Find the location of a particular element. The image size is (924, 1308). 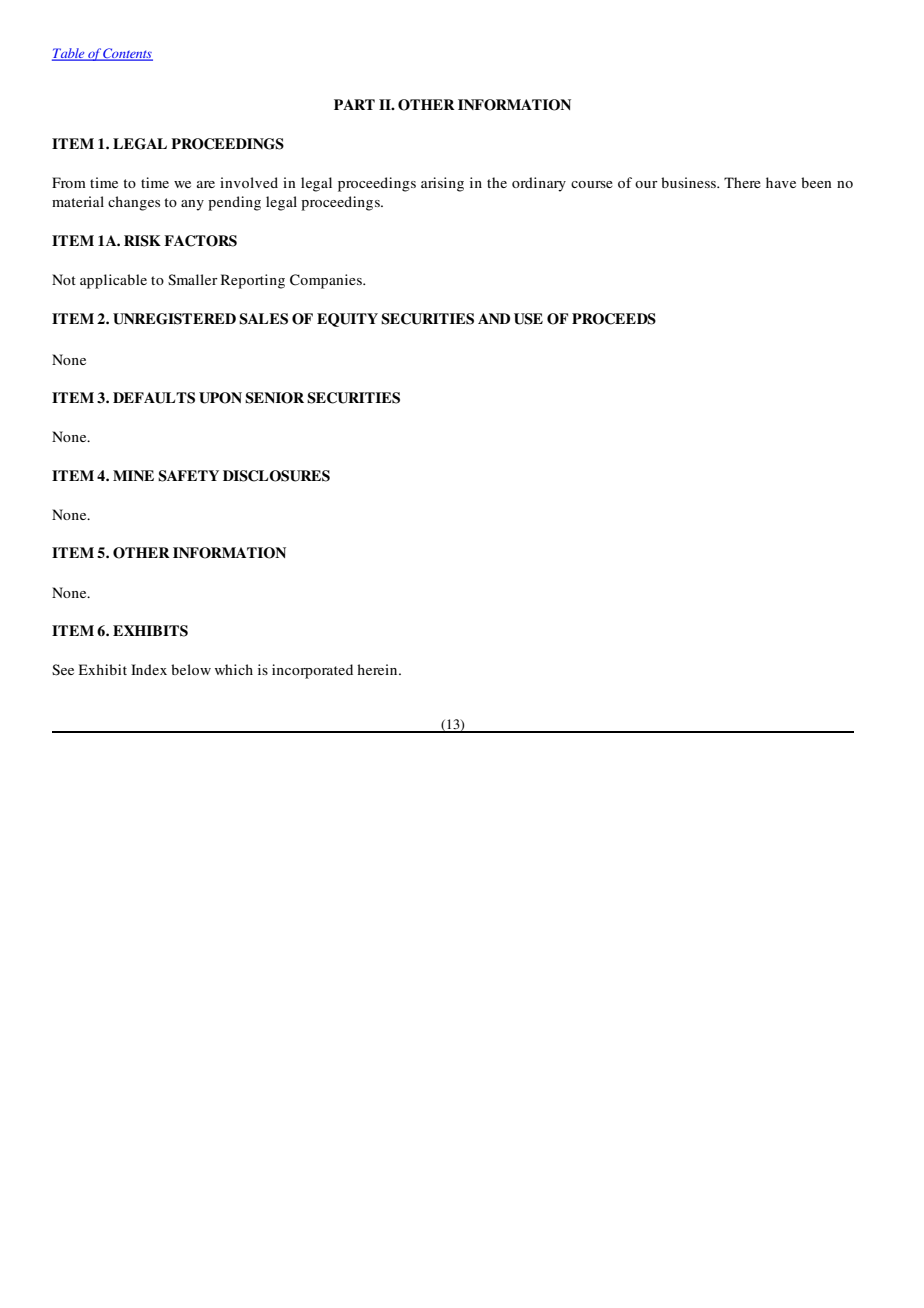

incorporated is located at coordinates (312, 671).
